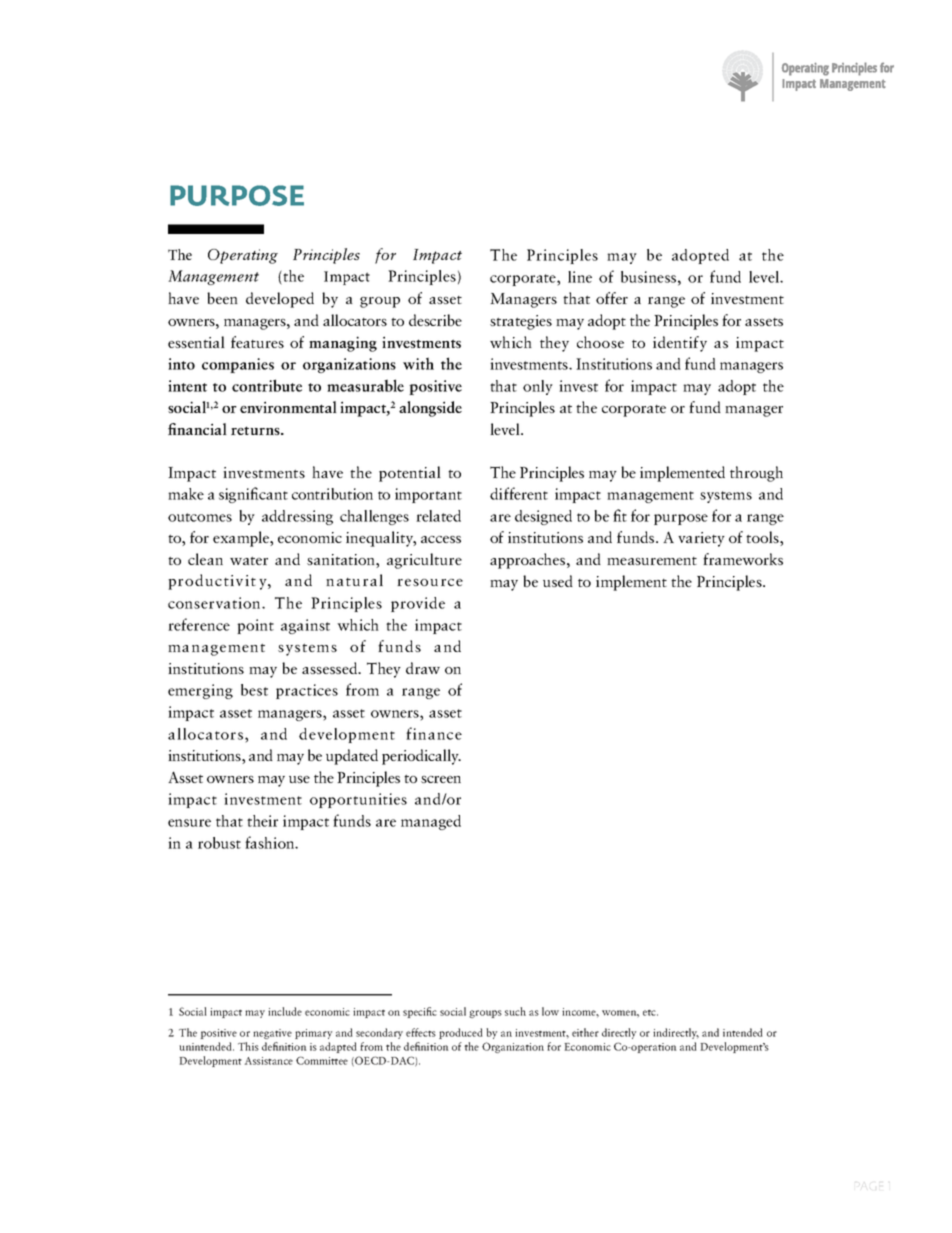  What do you see at coordinates (441, 779) in the page?
I see `screen` at bounding box center [441, 779].
